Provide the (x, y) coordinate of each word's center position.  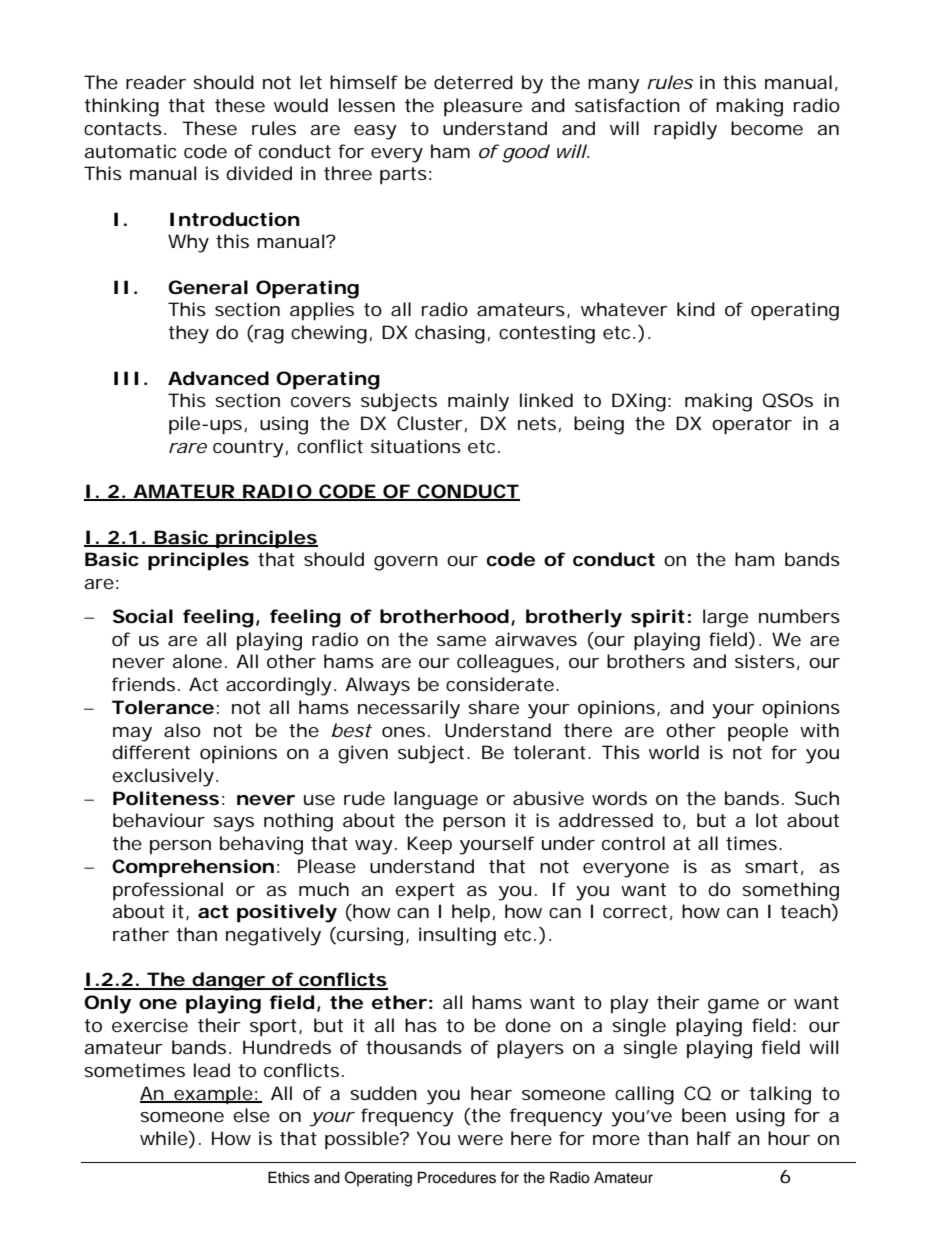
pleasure (483, 107)
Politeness (166, 798)
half (714, 1138)
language (436, 800)
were (480, 1140)
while (165, 1139)
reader (156, 82)
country (248, 449)
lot (767, 820)
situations (416, 446)
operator (752, 425)
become (767, 128)
